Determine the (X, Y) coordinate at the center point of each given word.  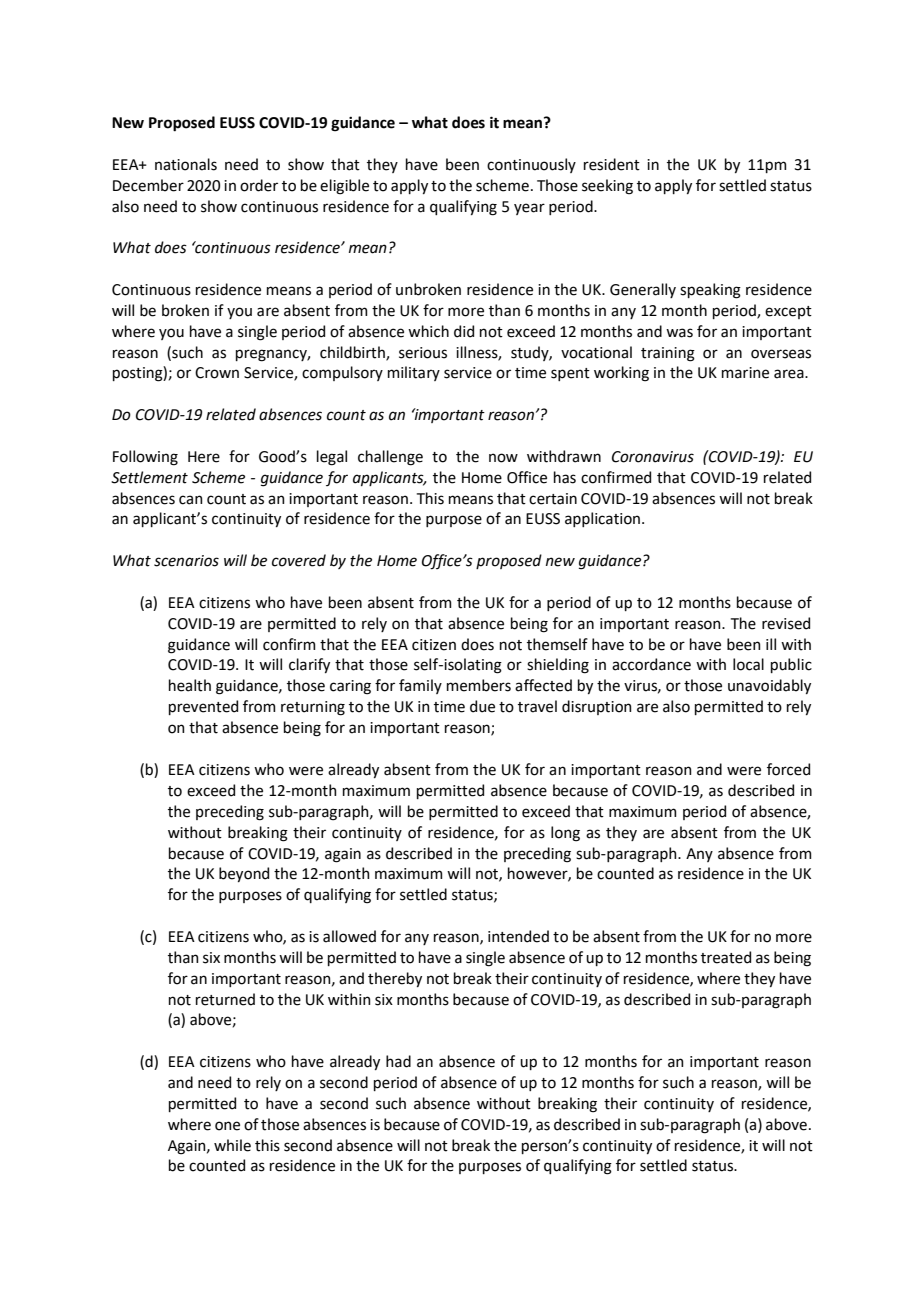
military (414, 373)
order (259, 185)
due (482, 706)
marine (745, 373)
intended (518, 936)
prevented (203, 707)
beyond (244, 874)
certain (553, 499)
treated (726, 957)
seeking (607, 187)
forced (788, 769)
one (227, 1126)
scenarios (186, 561)
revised (786, 623)
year (529, 209)
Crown (217, 373)
